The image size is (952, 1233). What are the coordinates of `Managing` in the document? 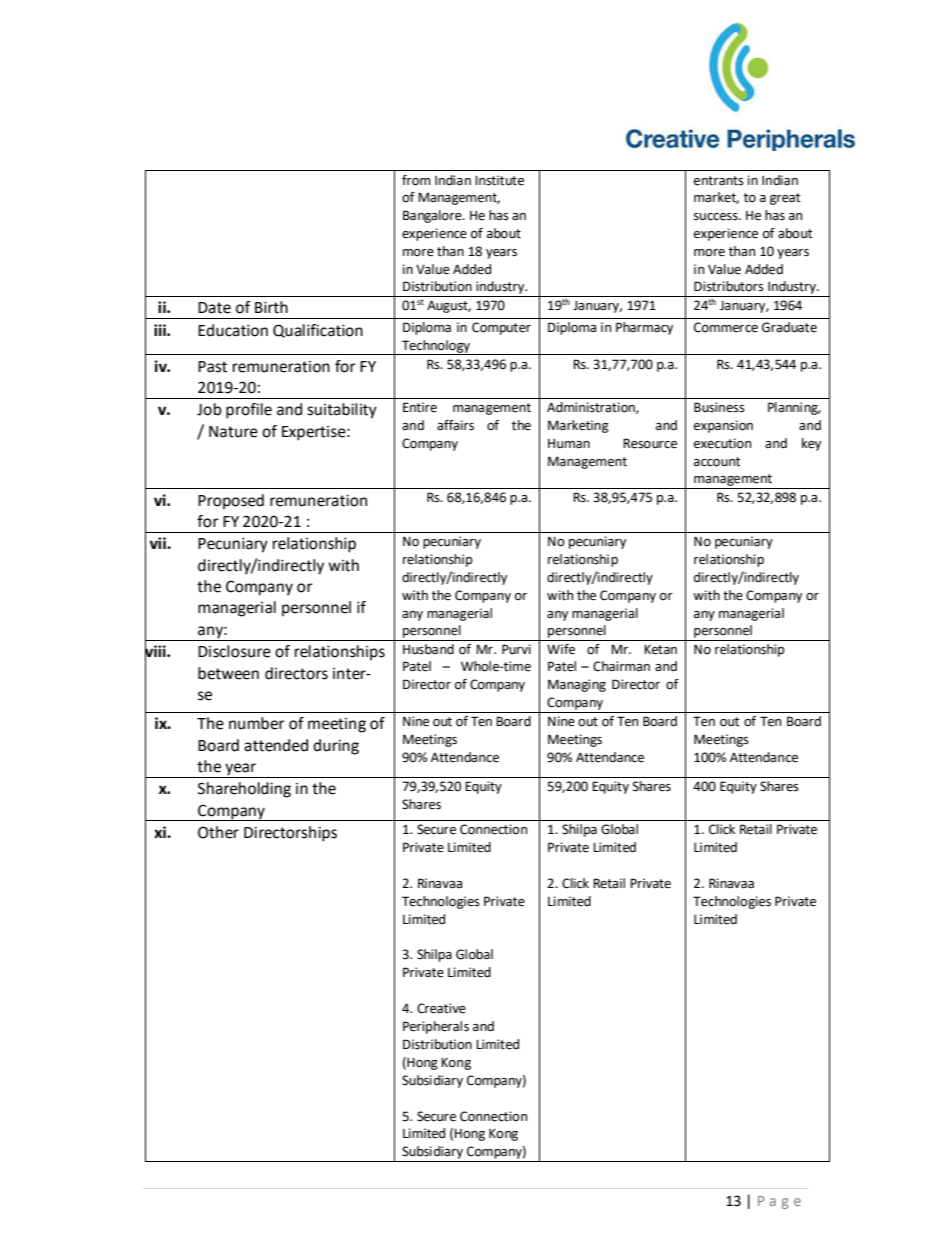 It's located at (577, 685).
